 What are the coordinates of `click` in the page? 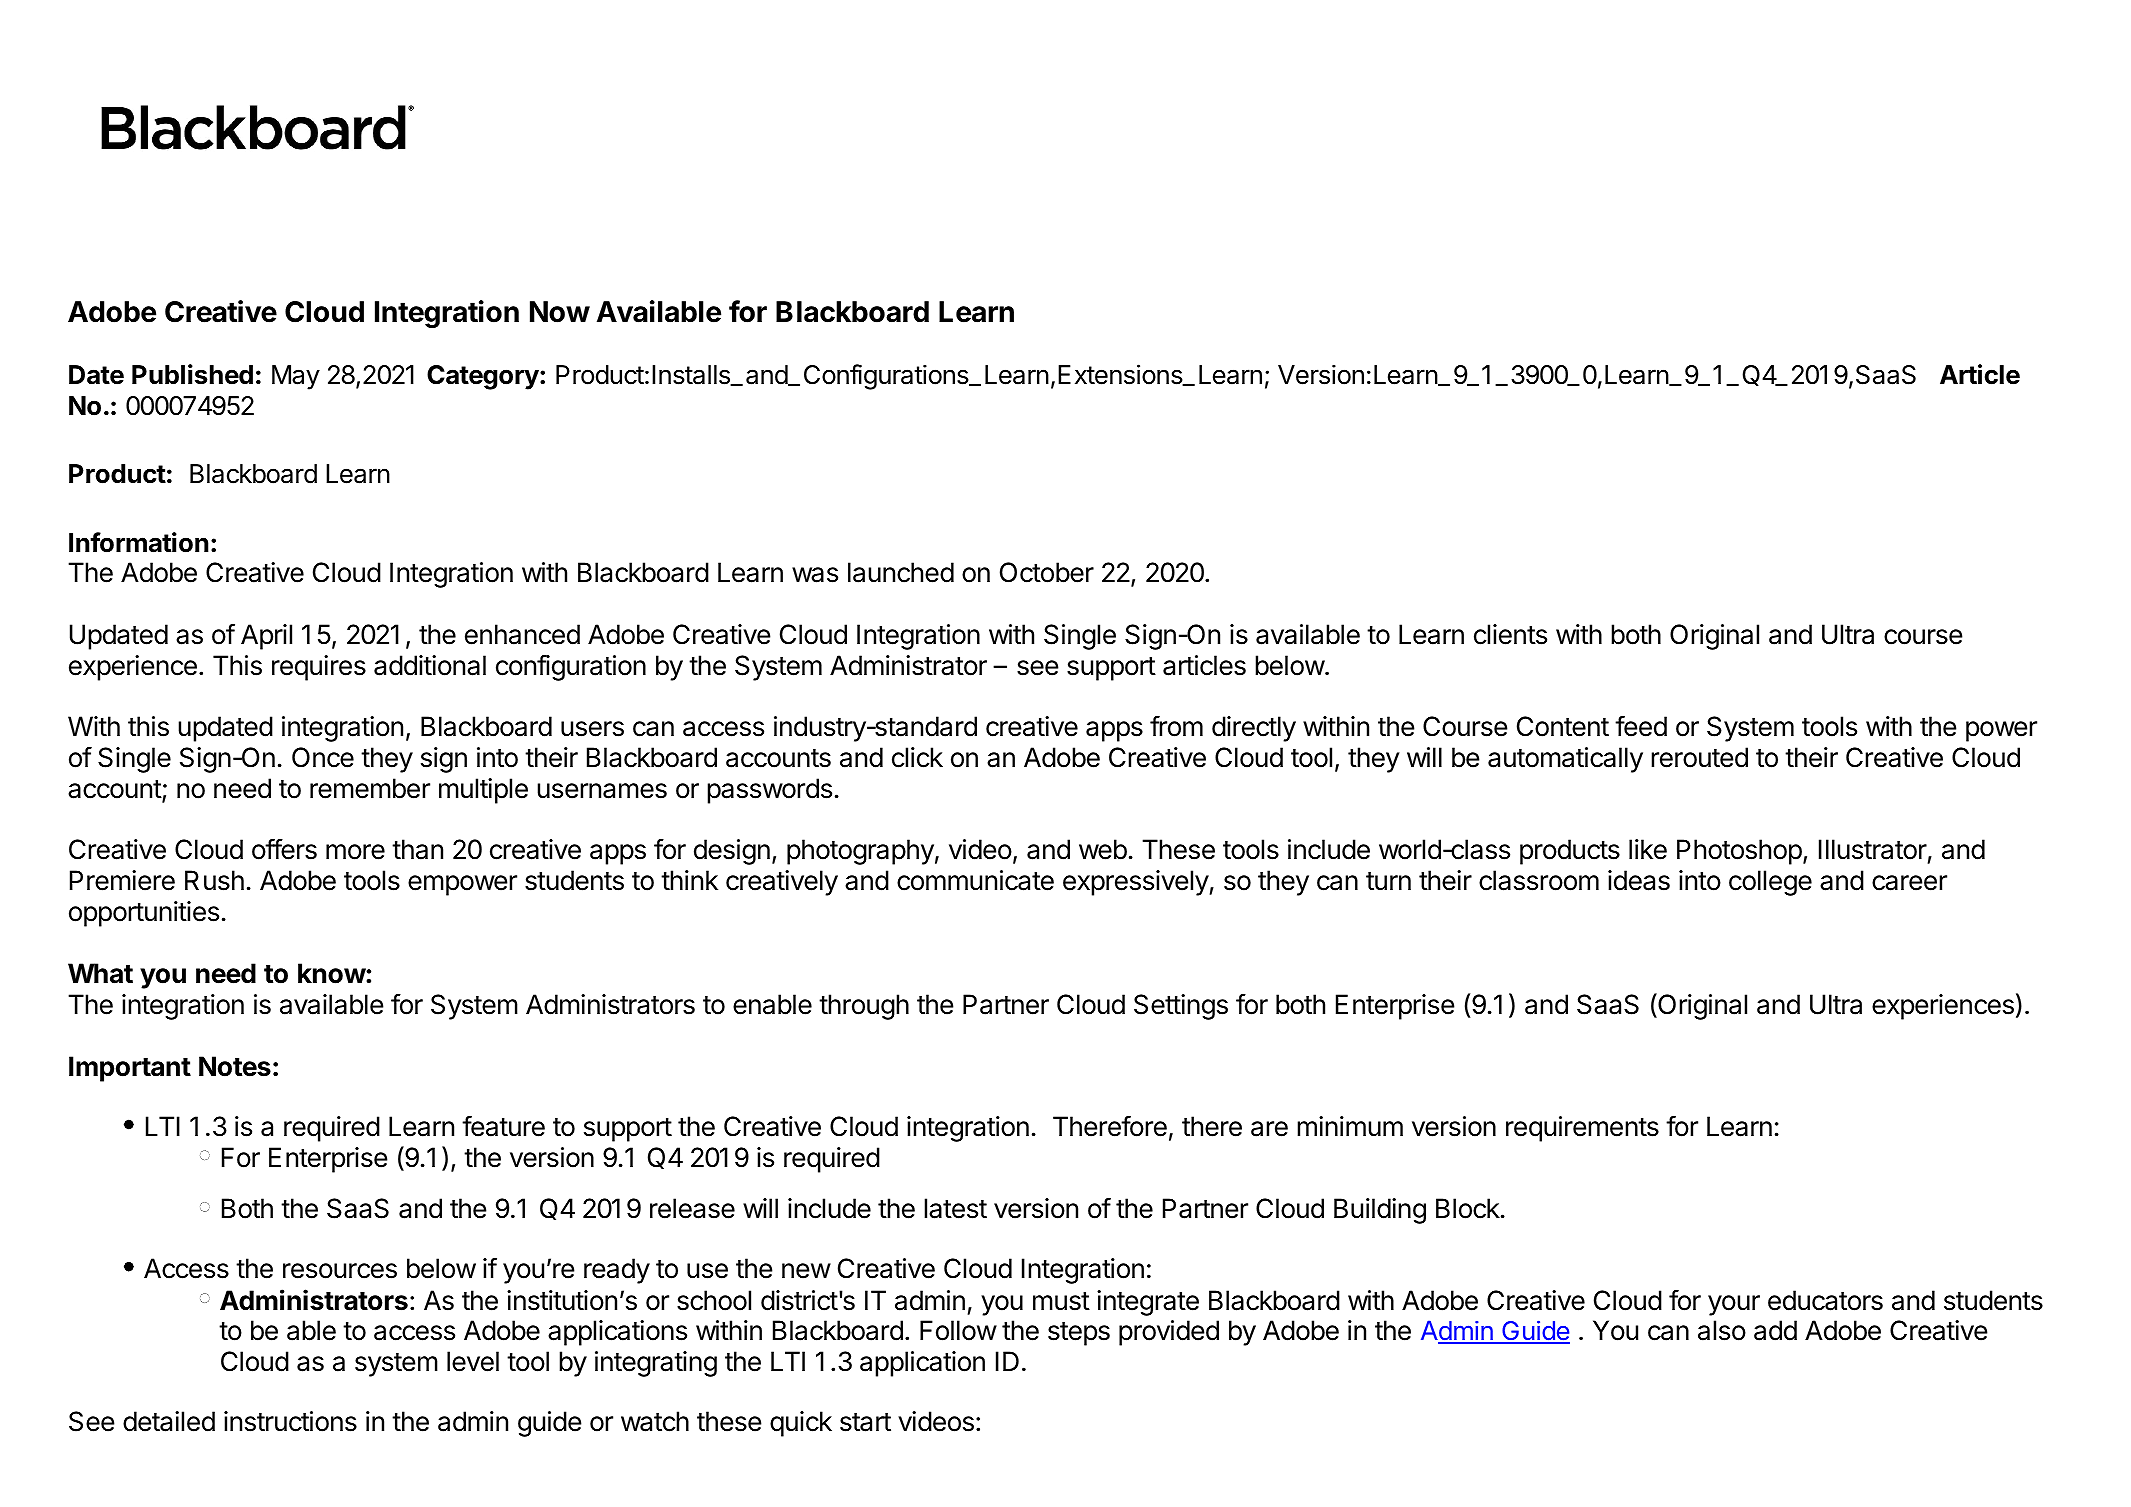 It's located at (917, 757).
